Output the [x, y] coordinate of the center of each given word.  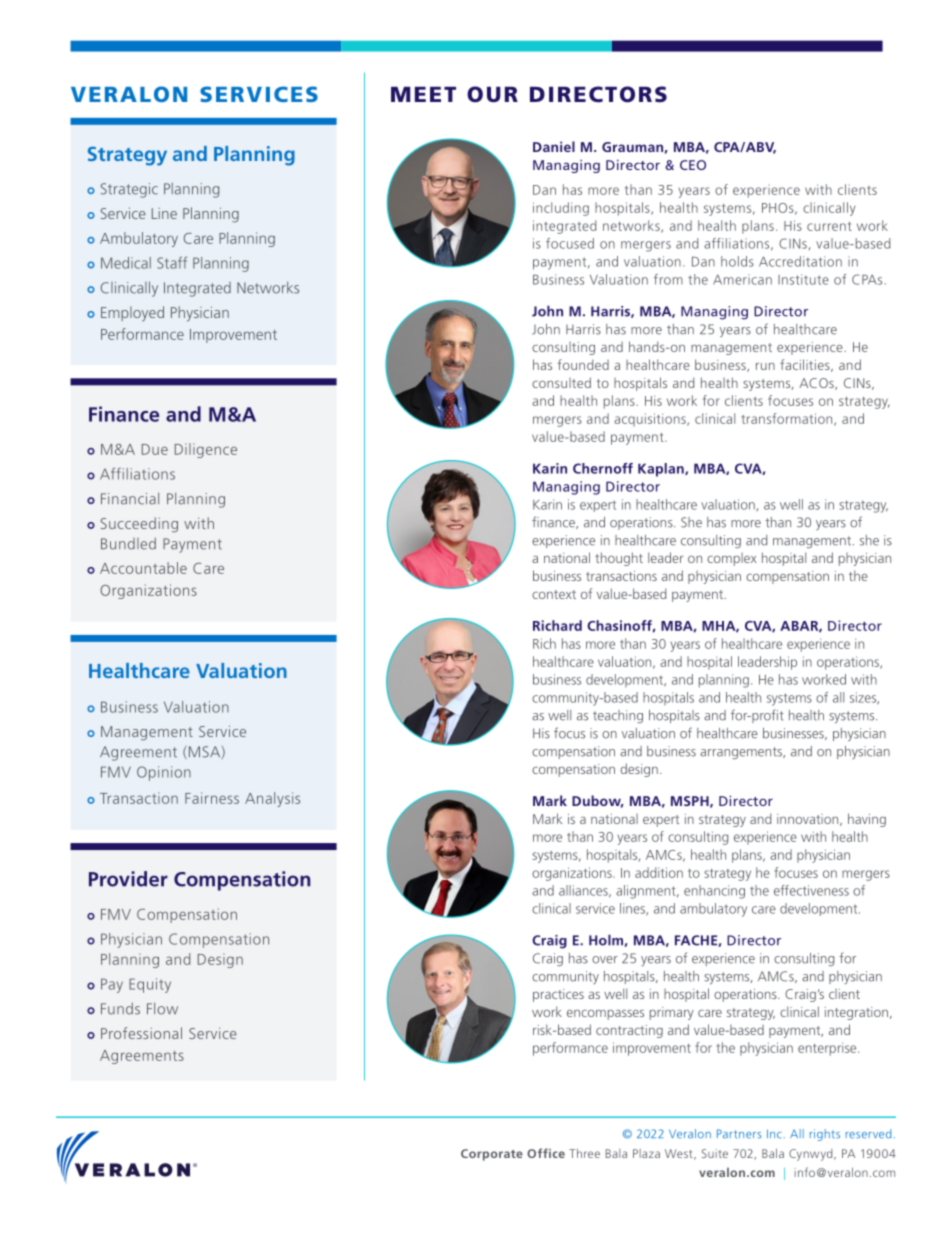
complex [732, 559]
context [554, 594]
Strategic [129, 190]
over [605, 960]
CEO [693, 165]
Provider [128, 879]
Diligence [206, 450]
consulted [561, 382]
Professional [141, 1033]
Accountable [143, 568]
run [765, 366]
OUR [492, 94]
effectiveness [811, 890]
